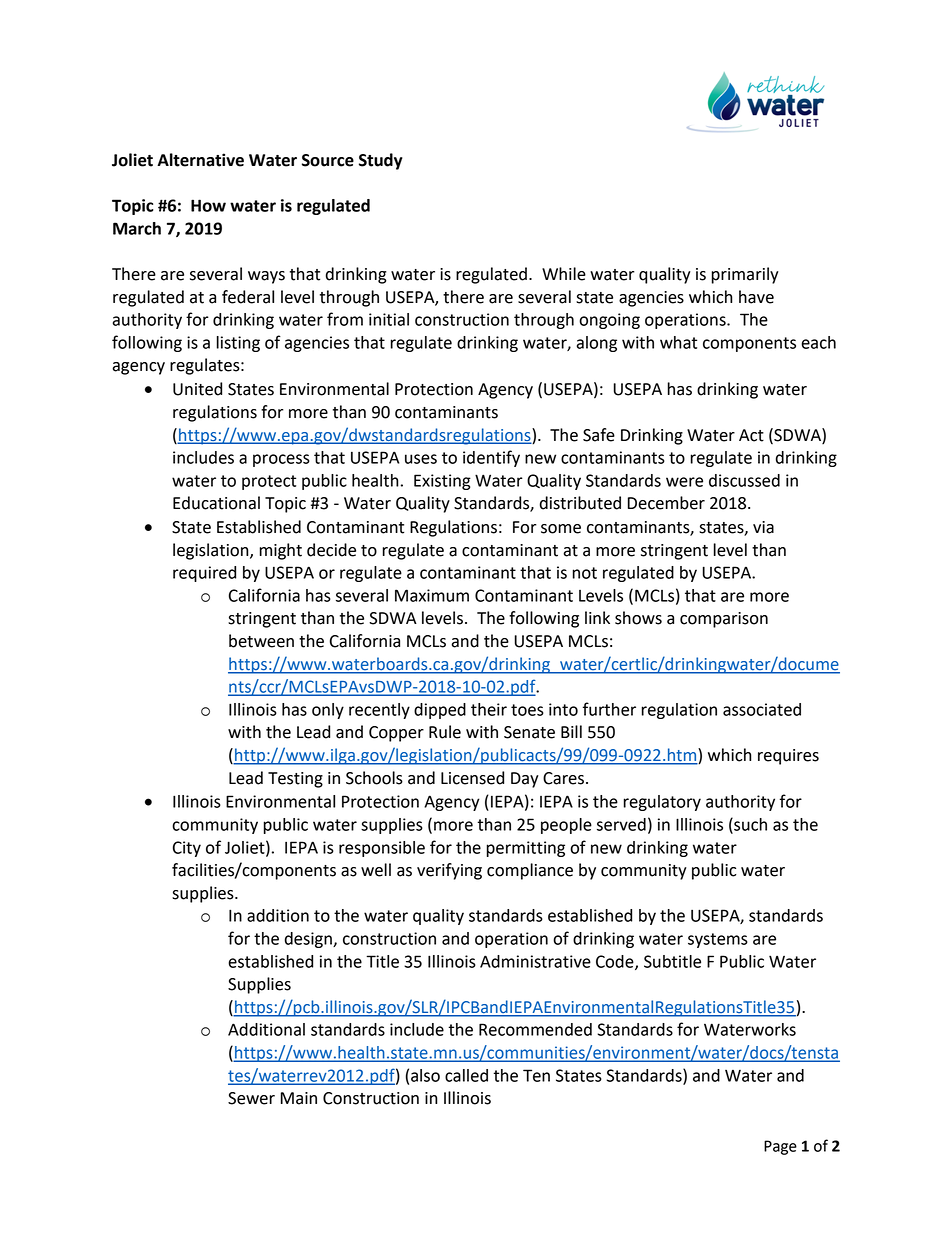 The image size is (952, 1233). What do you see at coordinates (472, 778) in the screenshot?
I see `Licensed` at bounding box center [472, 778].
